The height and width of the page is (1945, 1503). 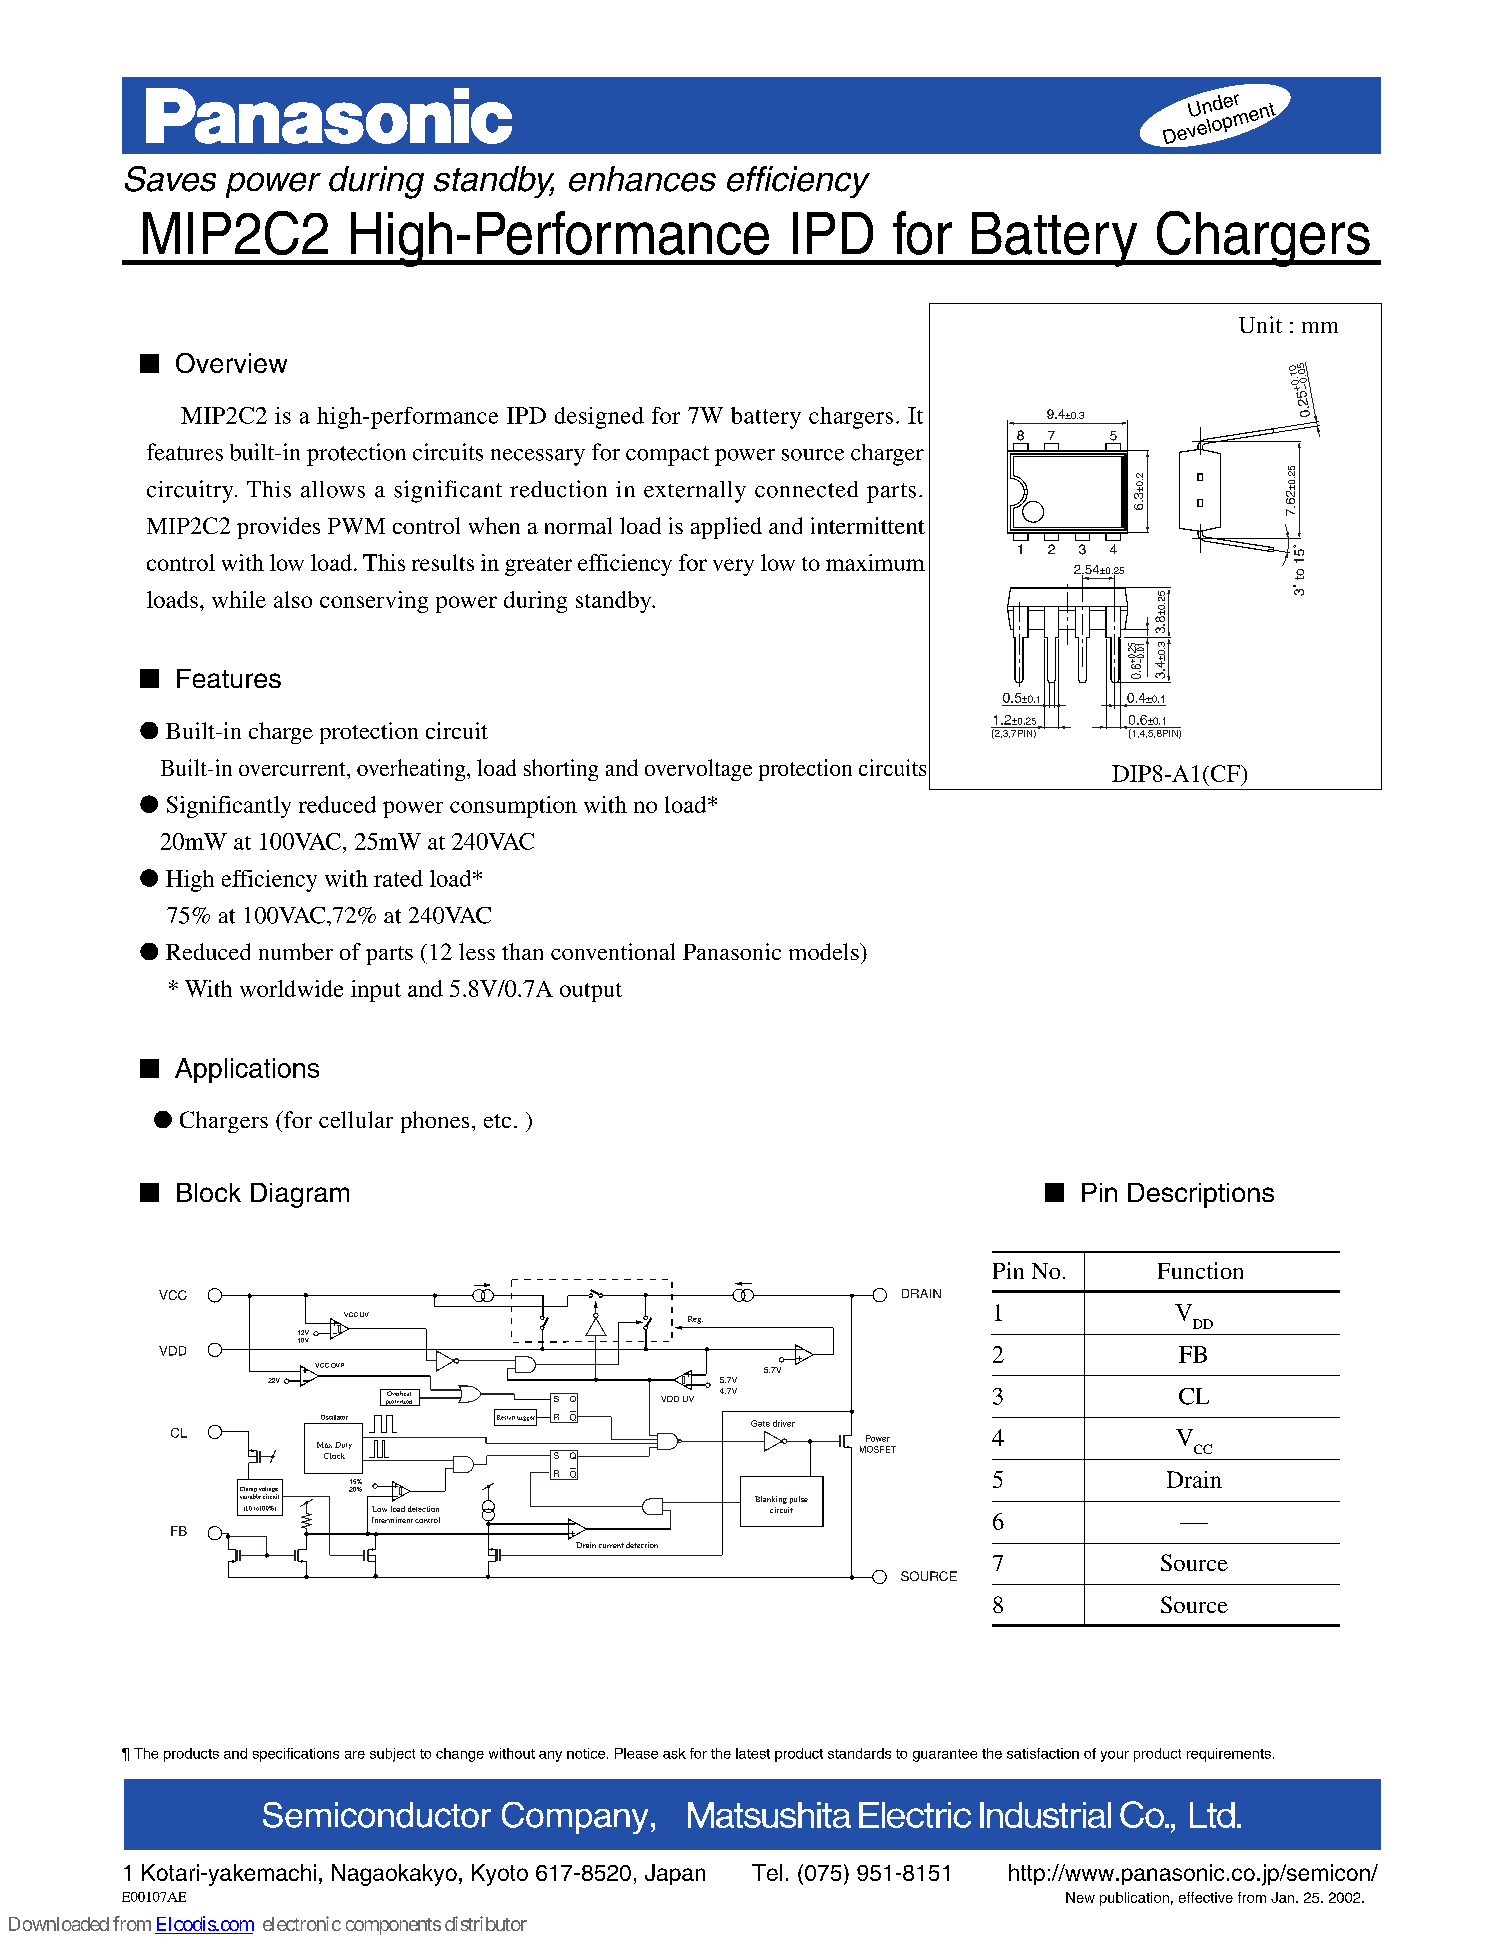 What do you see at coordinates (1115, 1756) in the page?
I see `your` at bounding box center [1115, 1756].
